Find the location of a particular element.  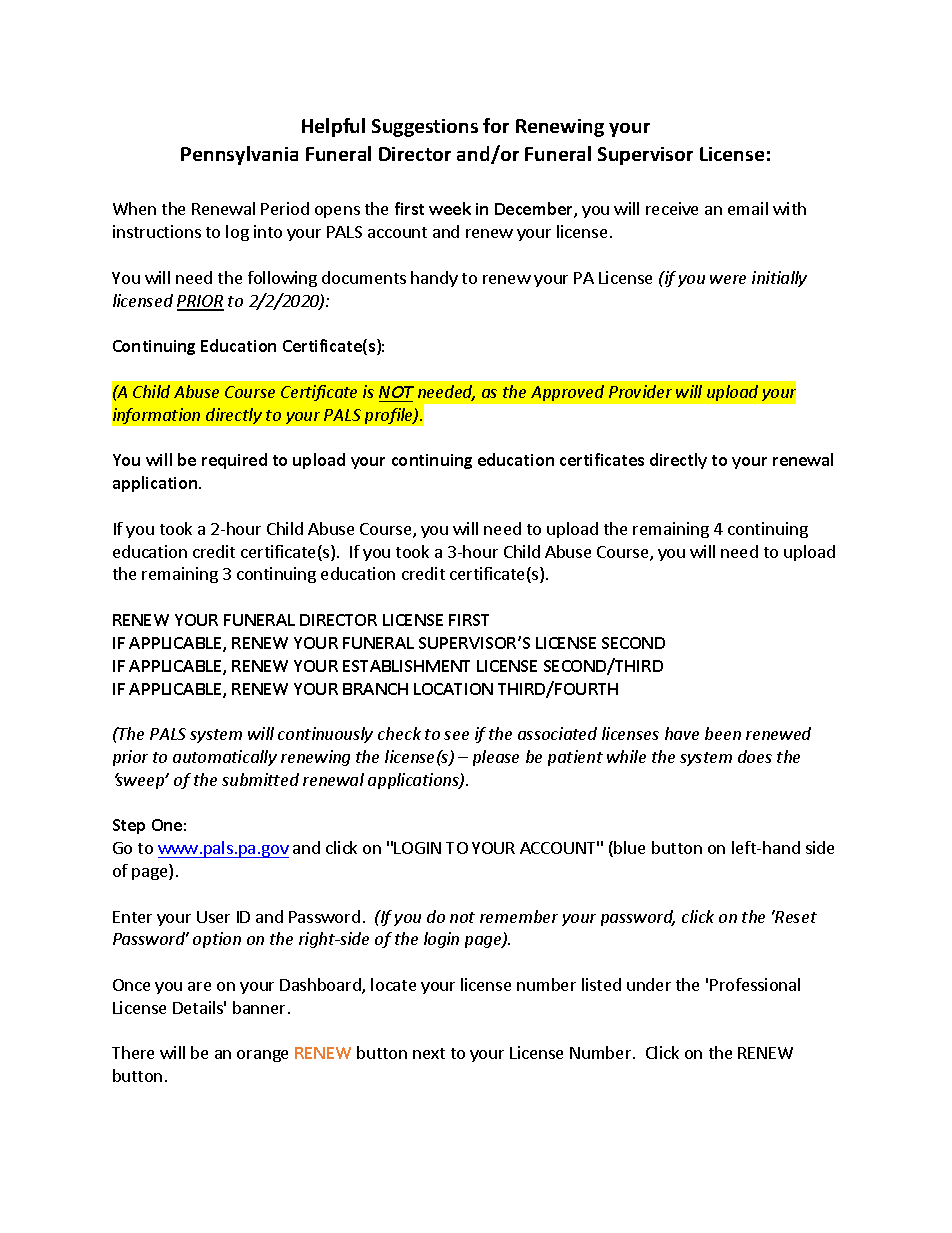

are is located at coordinates (199, 986).
